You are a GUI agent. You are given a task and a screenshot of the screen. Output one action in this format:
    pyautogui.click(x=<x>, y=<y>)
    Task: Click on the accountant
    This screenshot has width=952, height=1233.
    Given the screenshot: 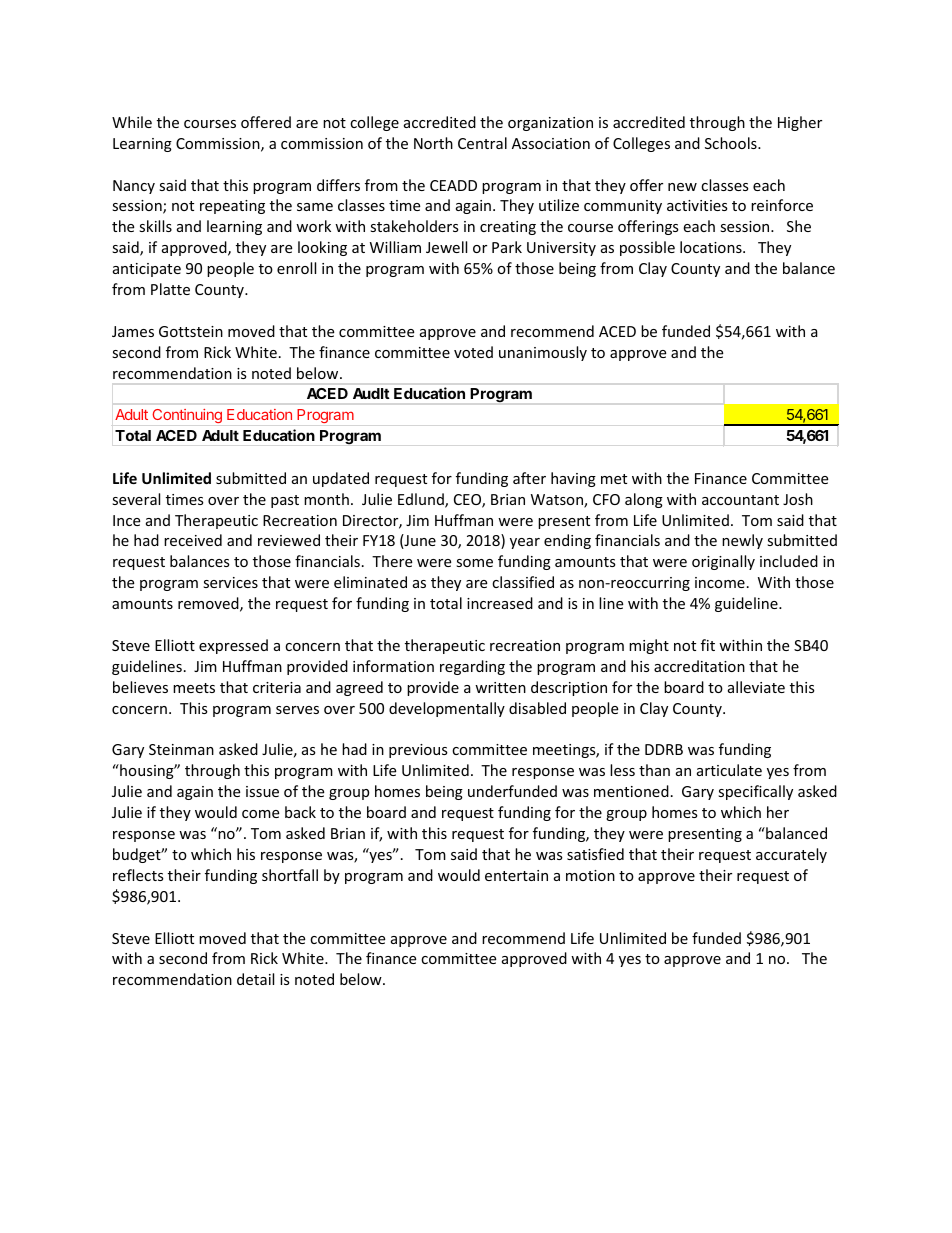 What is the action you would take?
    pyautogui.click(x=740, y=500)
